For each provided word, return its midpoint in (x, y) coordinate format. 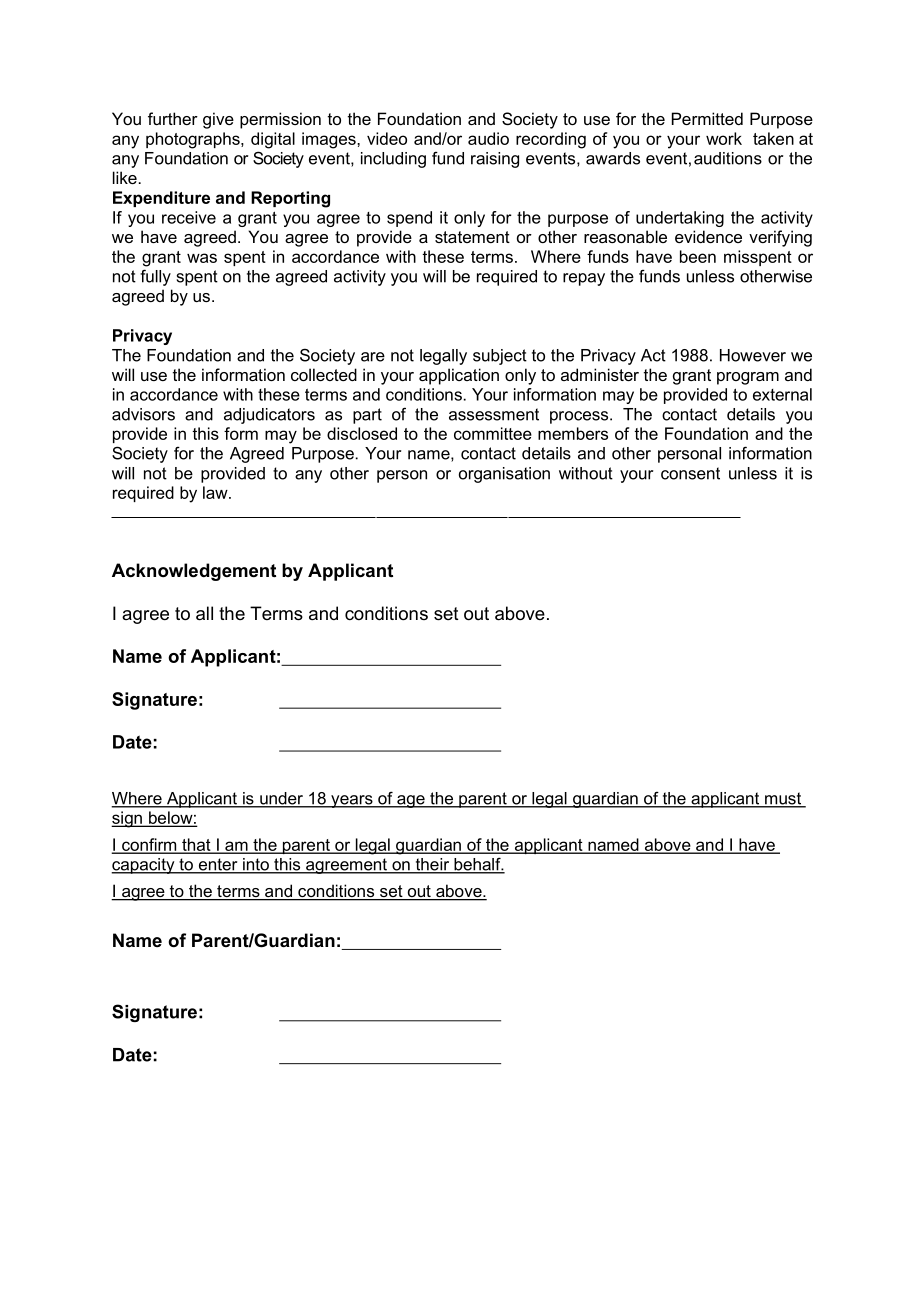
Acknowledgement (194, 572)
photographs (194, 140)
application (459, 376)
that (196, 845)
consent (690, 473)
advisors (143, 414)
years (352, 801)
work (724, 138)
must (783, 799)
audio (488, 138)
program (748, 378)
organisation (504, 475)
